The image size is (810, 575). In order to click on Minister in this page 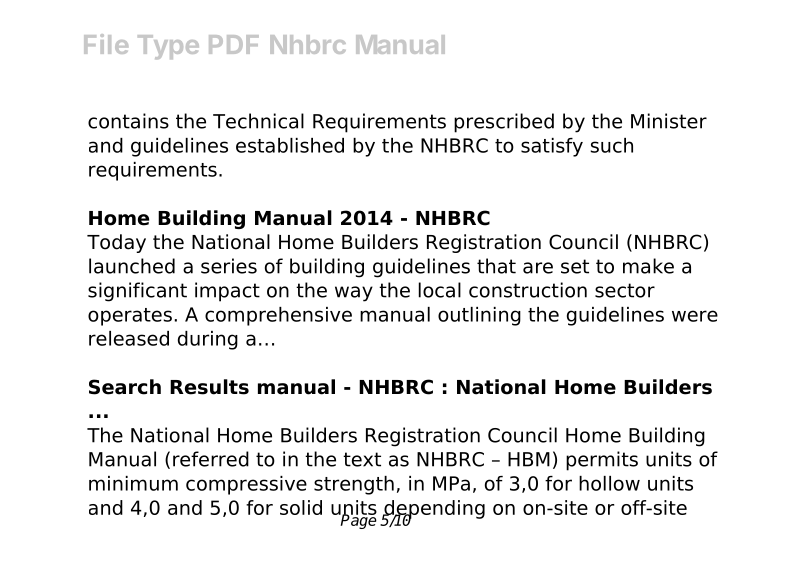, I will do `click(669, 121)`.
